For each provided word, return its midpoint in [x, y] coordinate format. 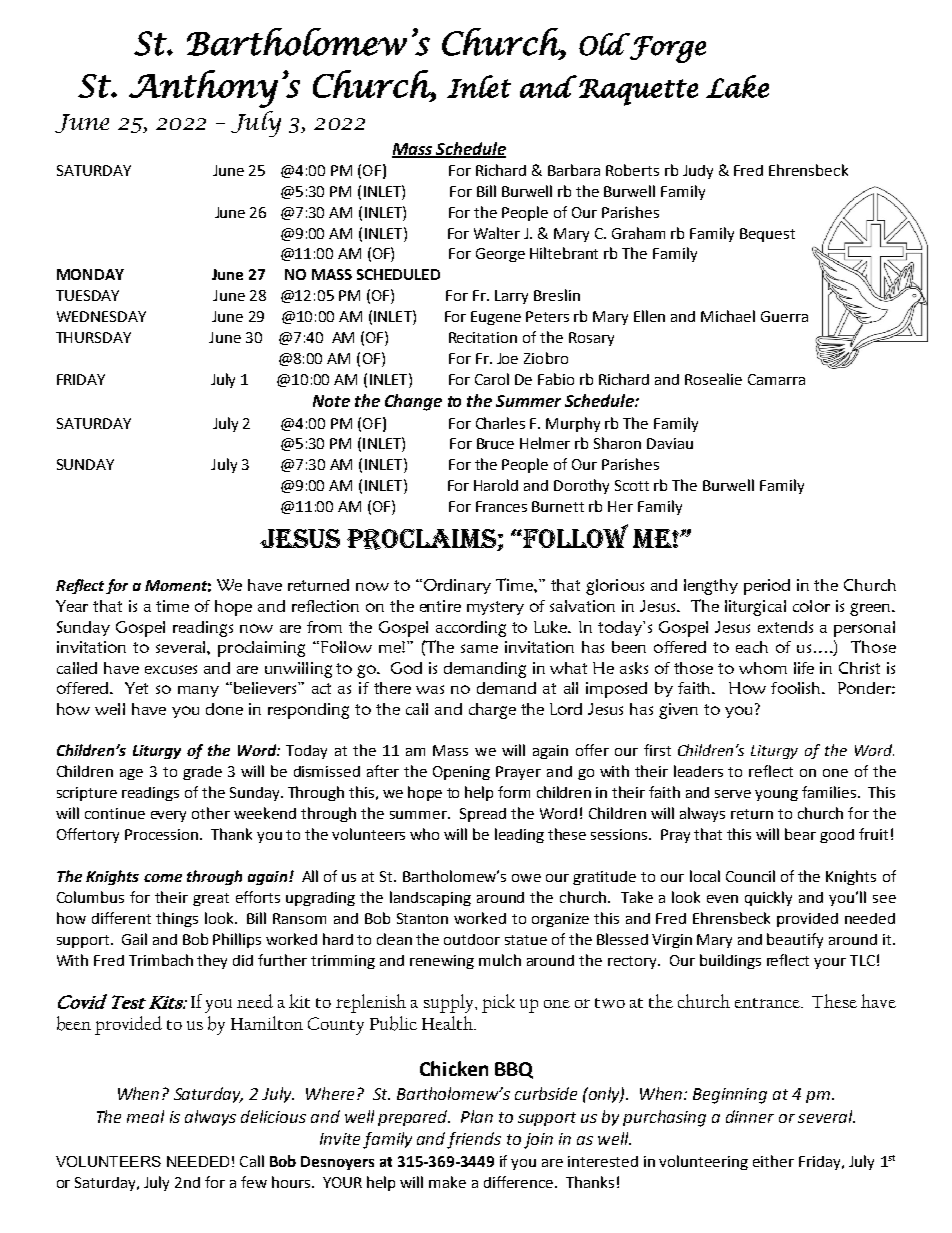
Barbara [574, 170]
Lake [737, 86]
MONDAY [90, 274]
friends [474, 1140]
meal [145, 1116]
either [773, 1161]
